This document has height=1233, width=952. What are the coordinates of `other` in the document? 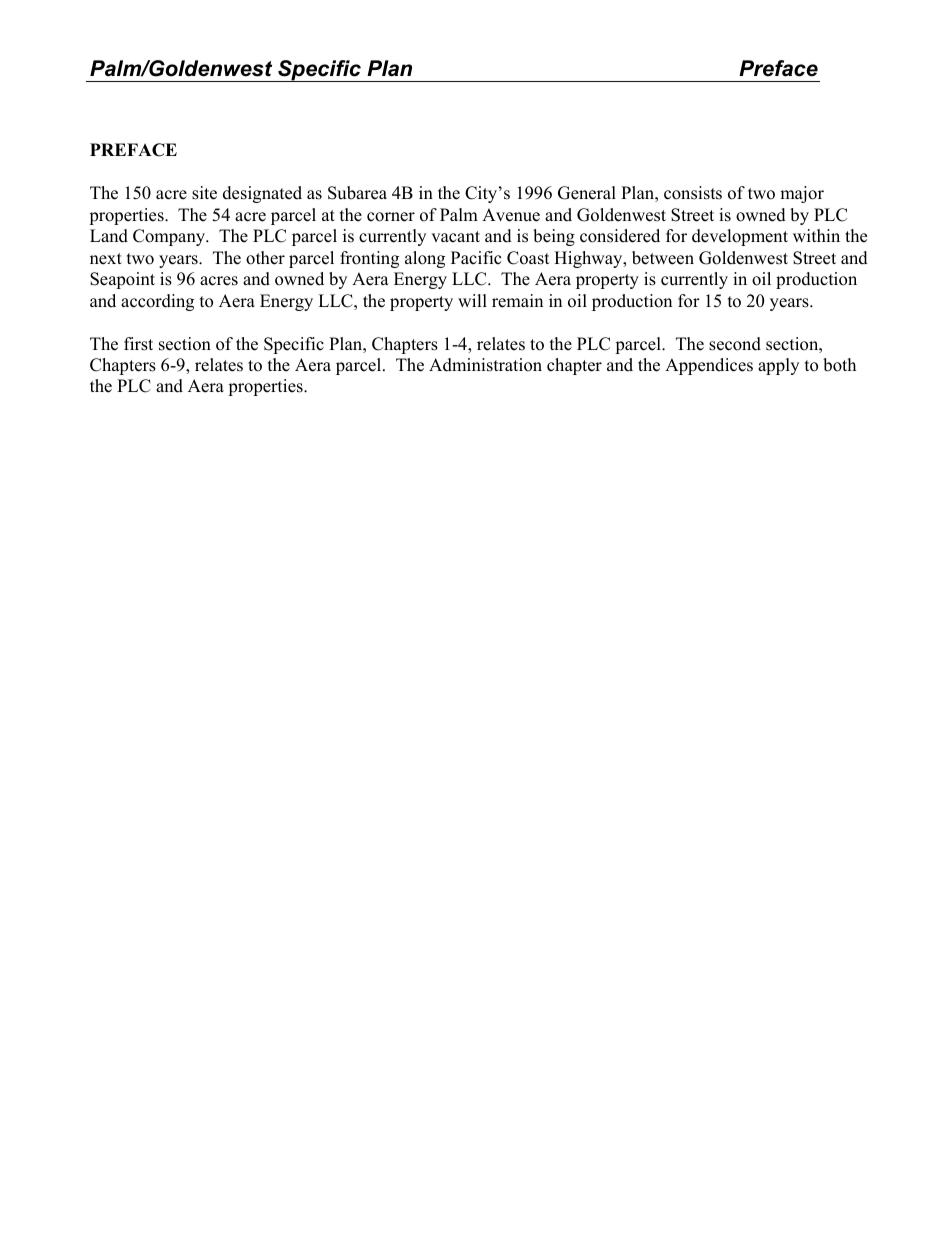 It's located at (265, 258).
